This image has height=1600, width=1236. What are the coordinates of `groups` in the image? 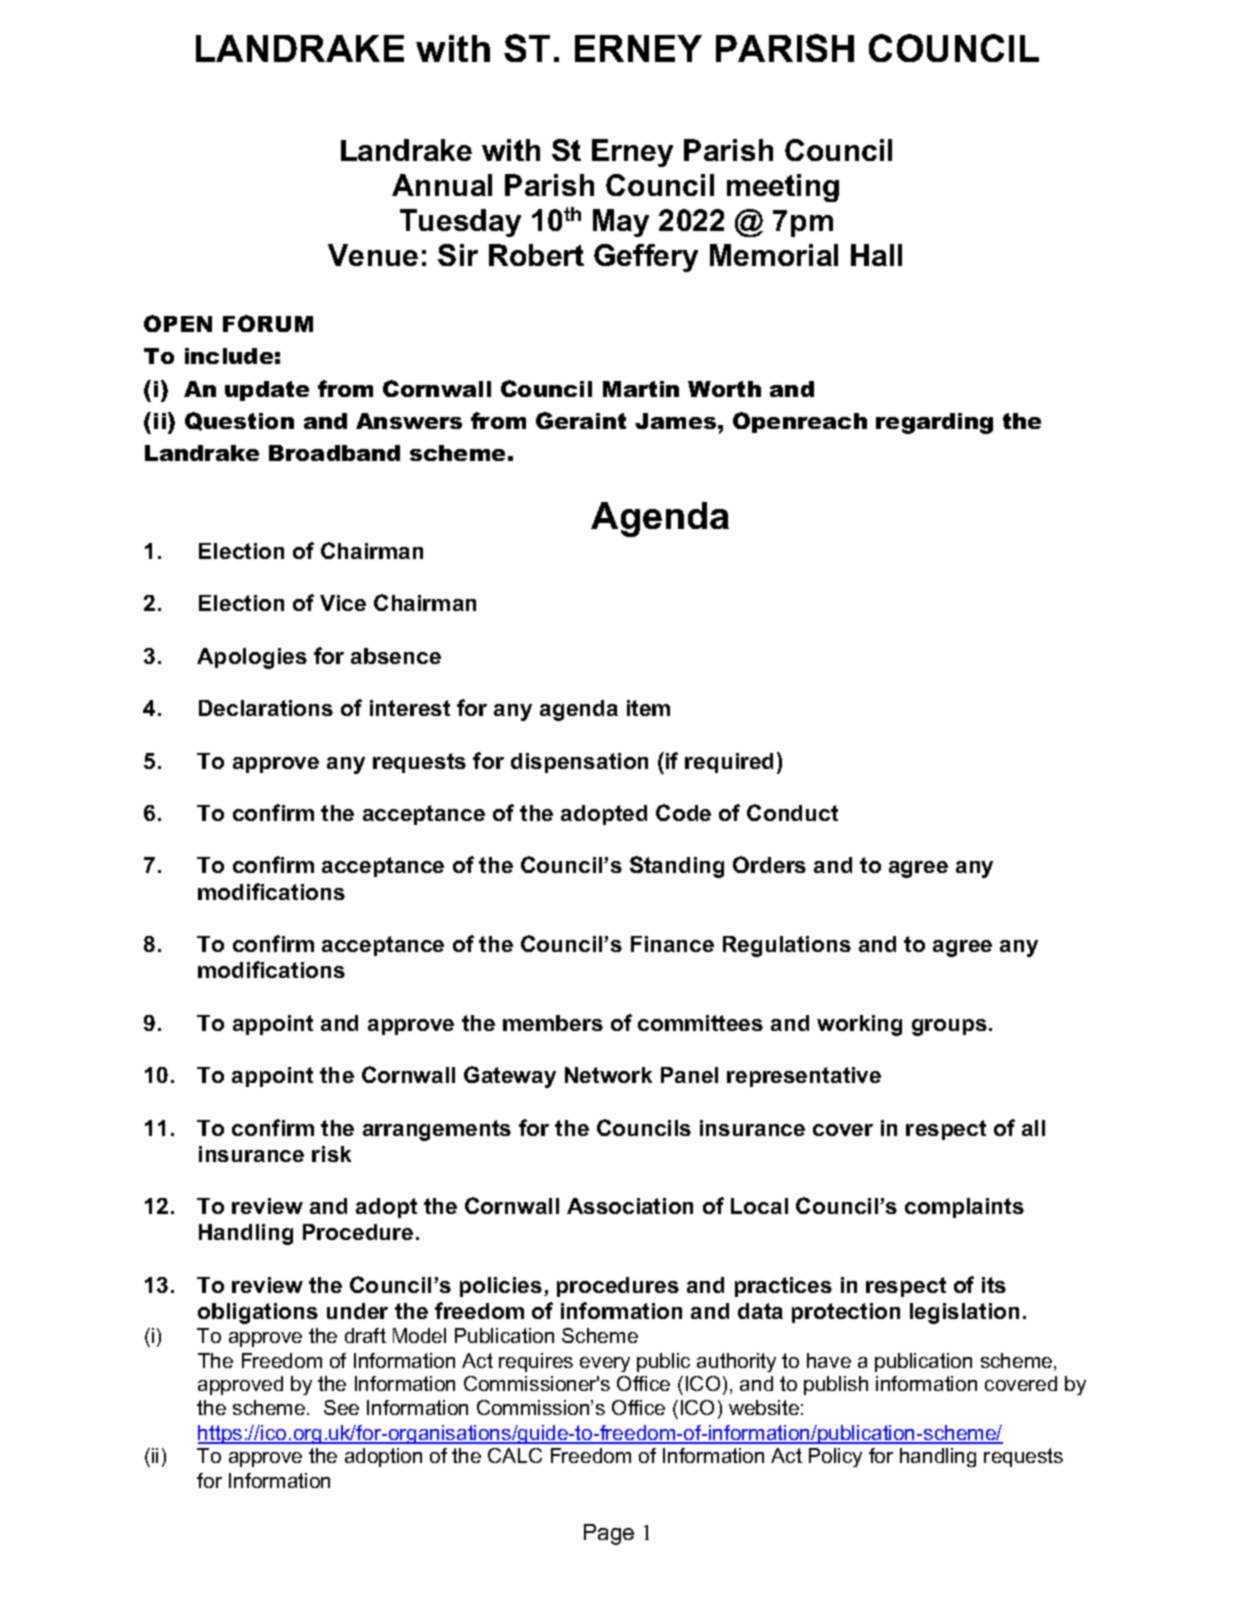 It's located at (949, 1027).
